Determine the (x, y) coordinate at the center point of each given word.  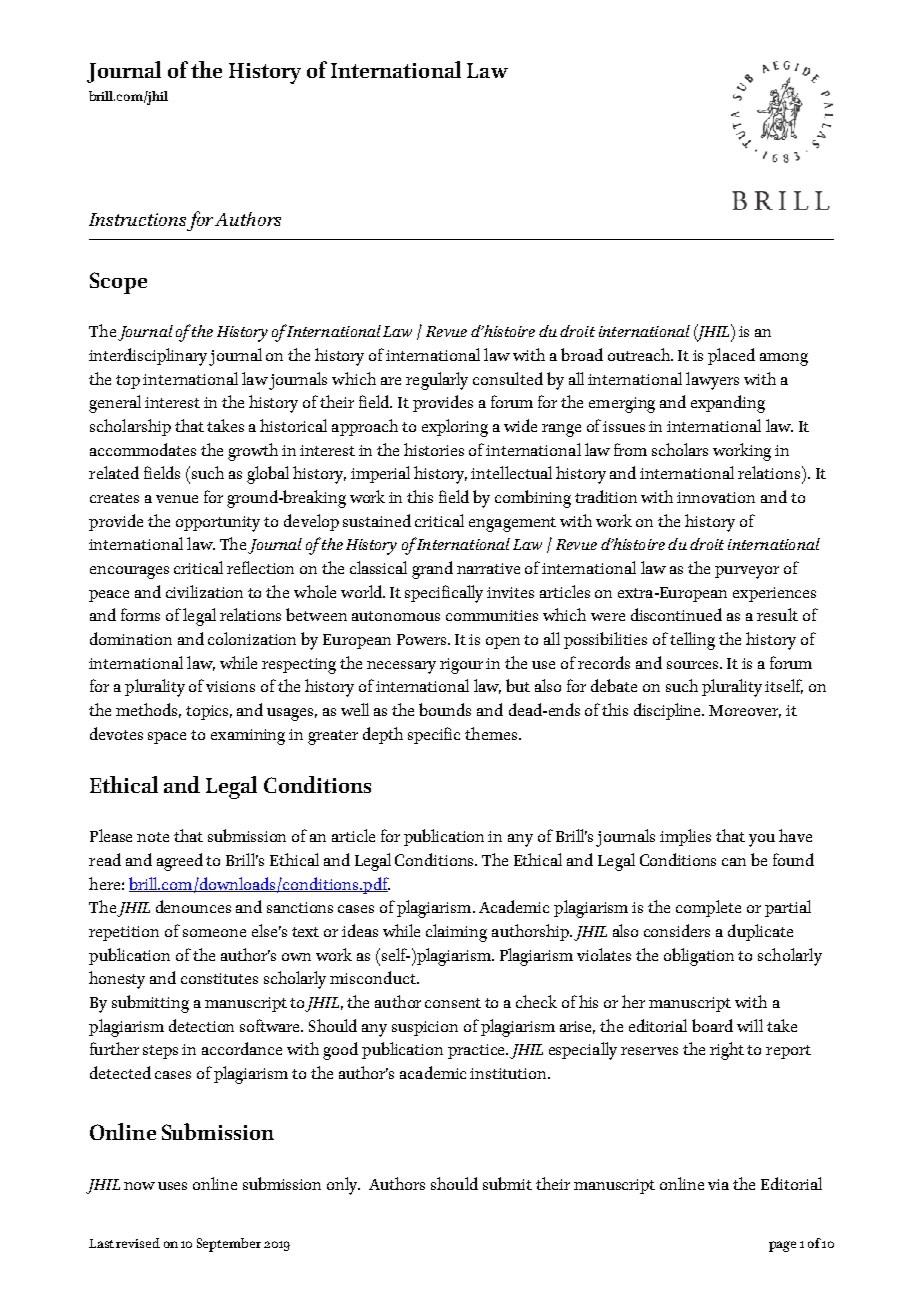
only (343, 1186)
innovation (716, 497)
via (718, 1184)
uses (172, 1186)
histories (434, 449)
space (167, 738)
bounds (445, 709)
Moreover (745, 711)
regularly (437, 381)
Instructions (137, 219)
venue (177, 499)
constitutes (219, 978)
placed (731, 356)
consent (453, 1003)
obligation (699, 957)
